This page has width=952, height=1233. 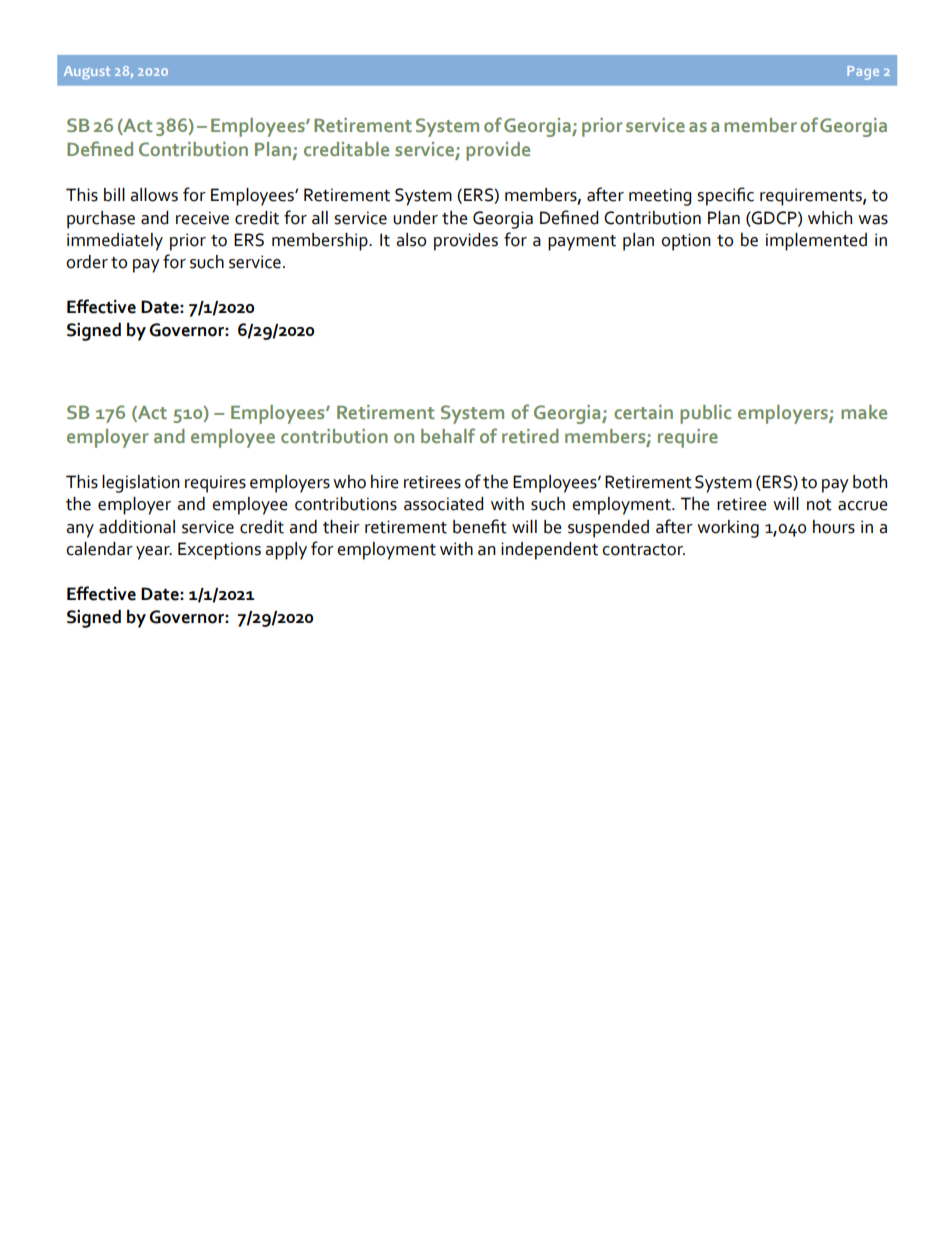 I want to click on Page, so click(x=863, y=73).
